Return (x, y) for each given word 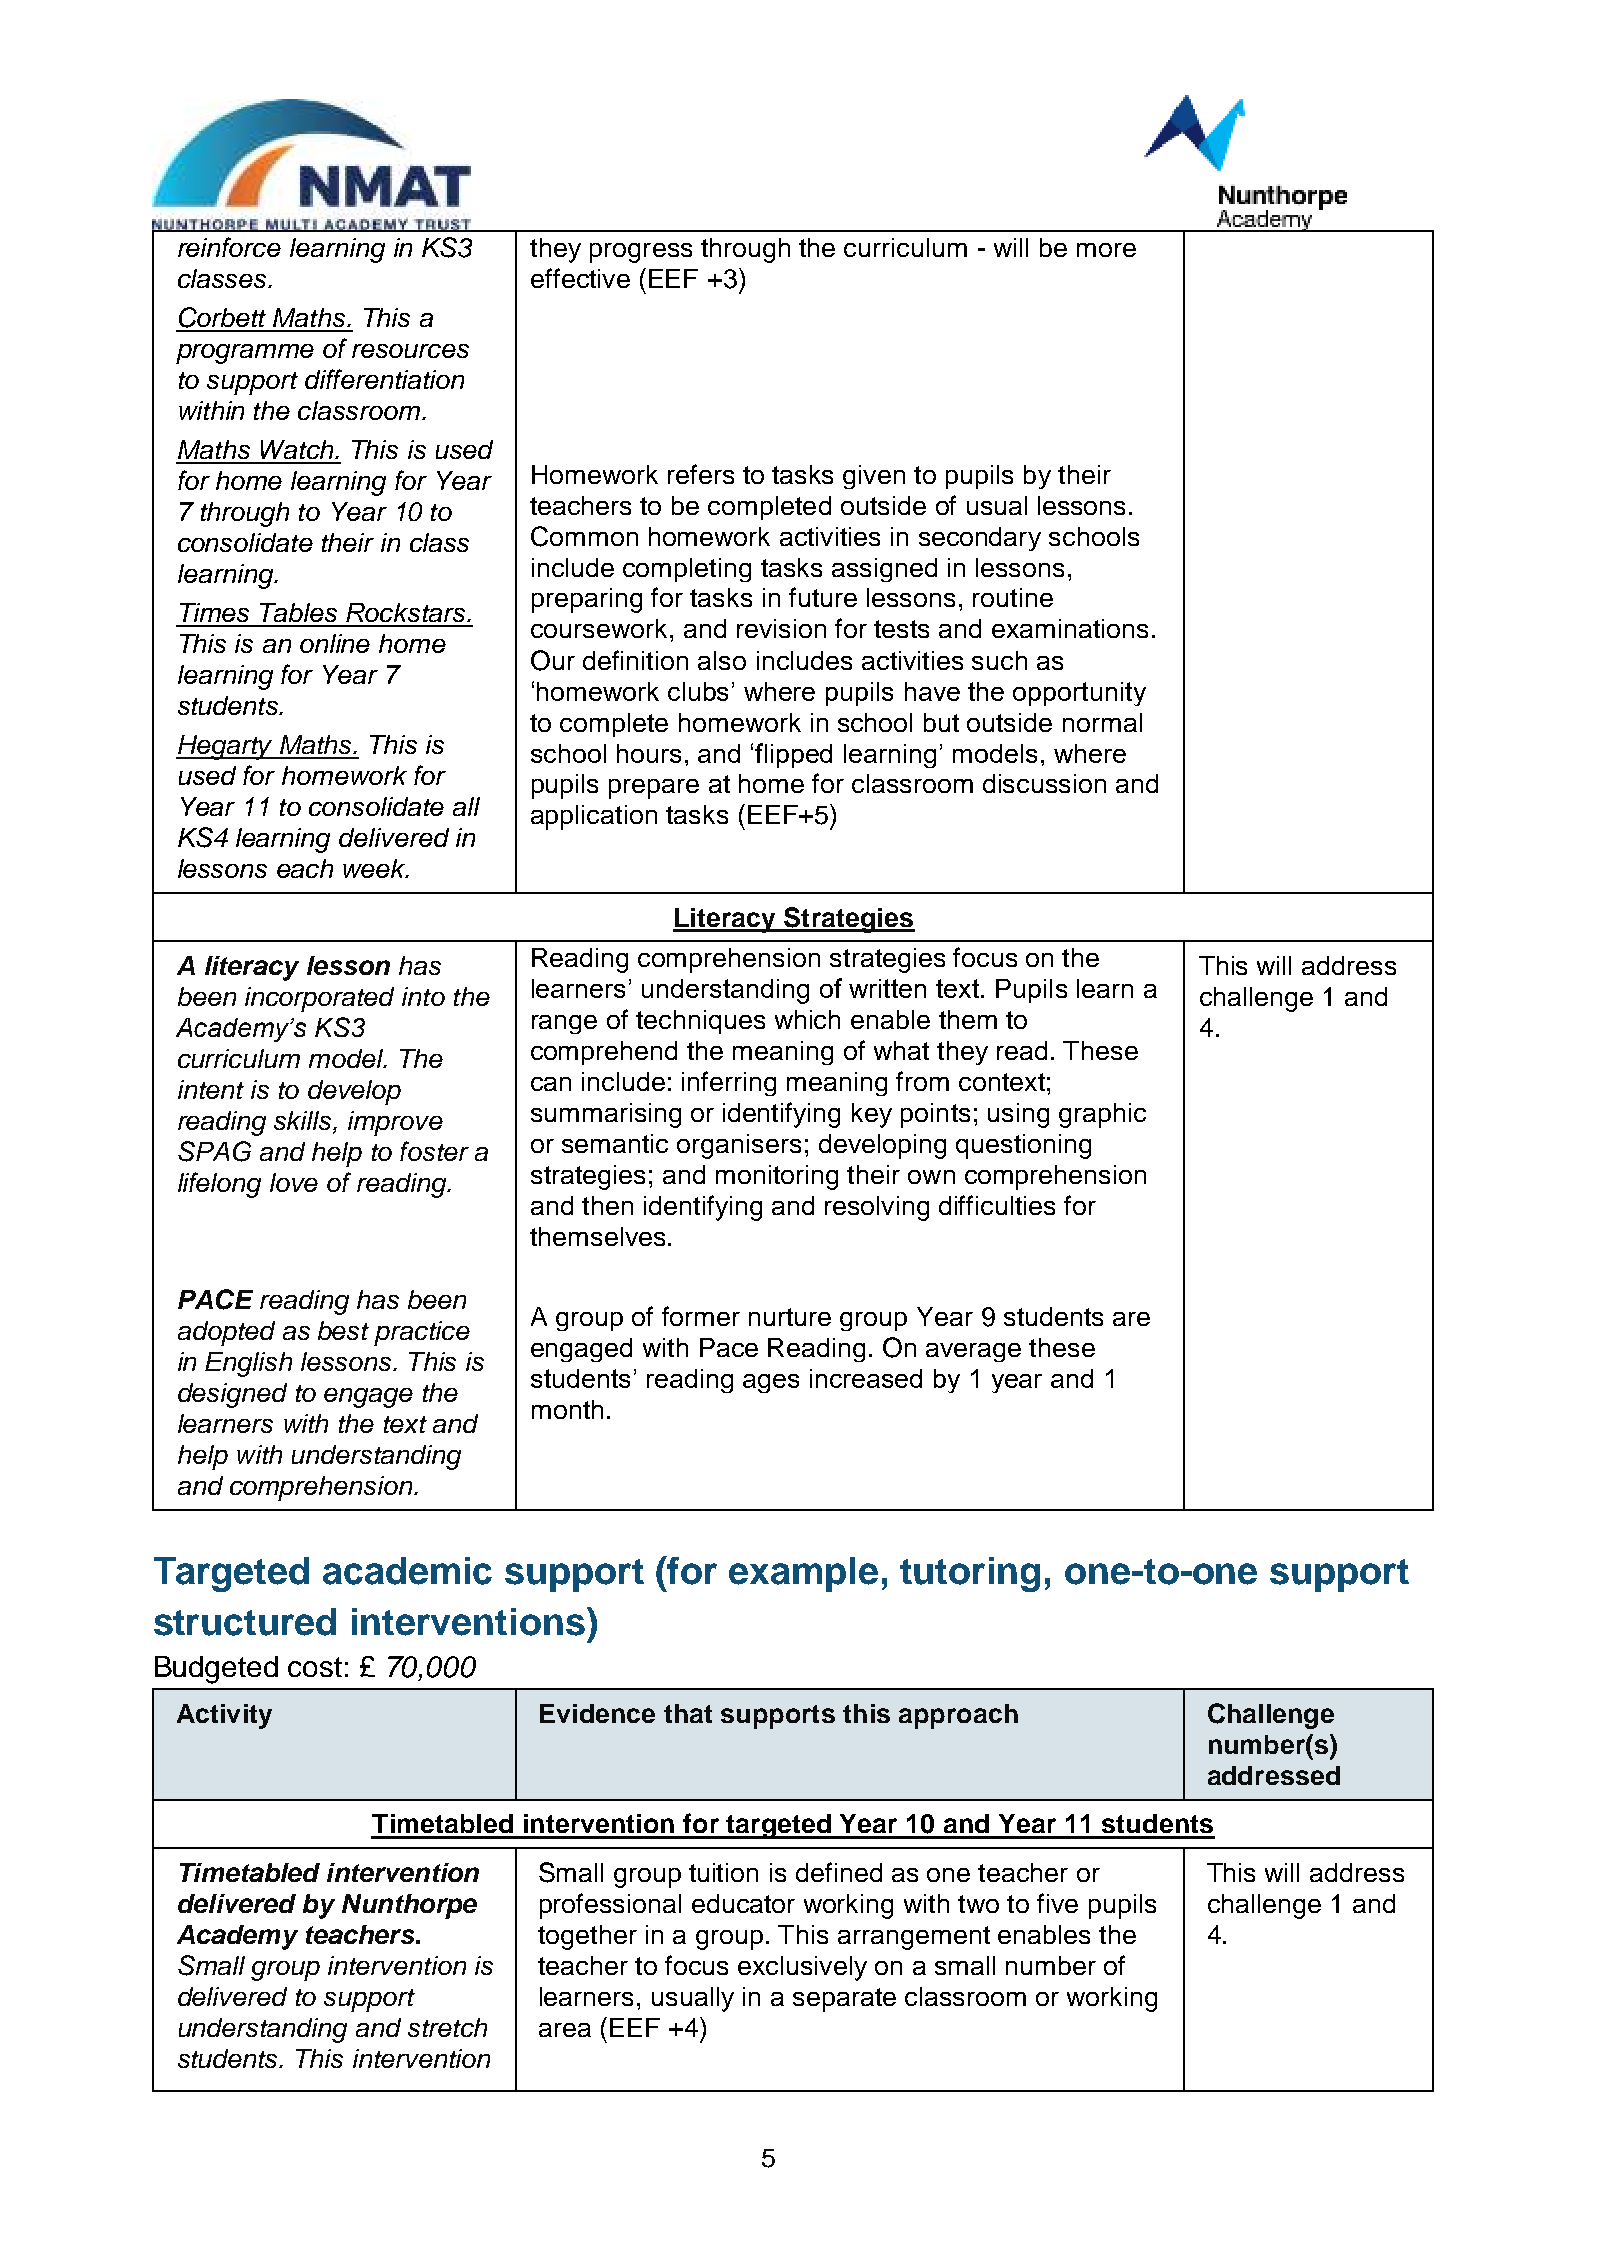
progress (641, 253)
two (978, 1904)
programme (245, 354)
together (587, 1937)
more (1106, 250)
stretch (447, 2027)
